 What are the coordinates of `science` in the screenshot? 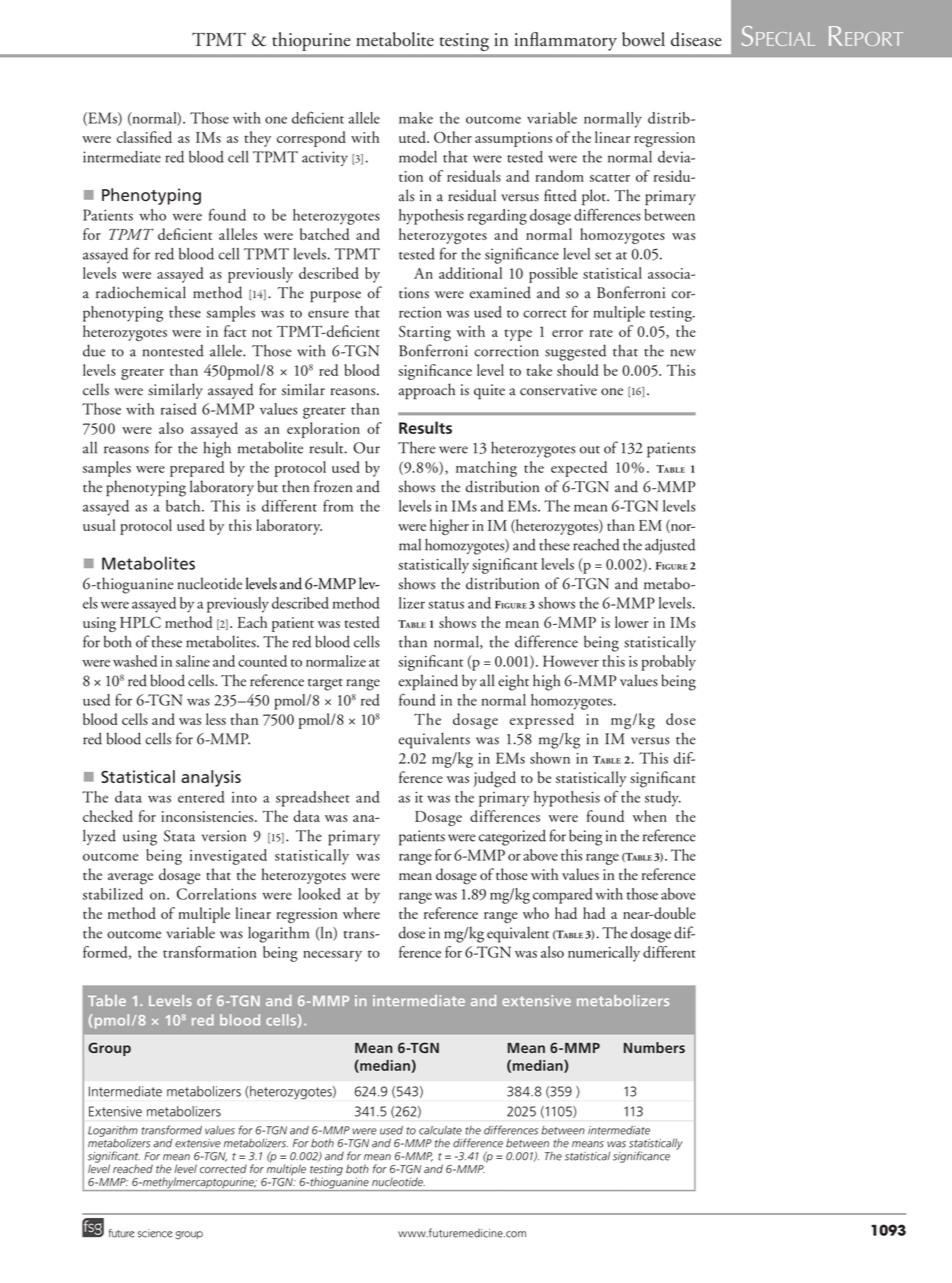 It's located at (155, 1233).
